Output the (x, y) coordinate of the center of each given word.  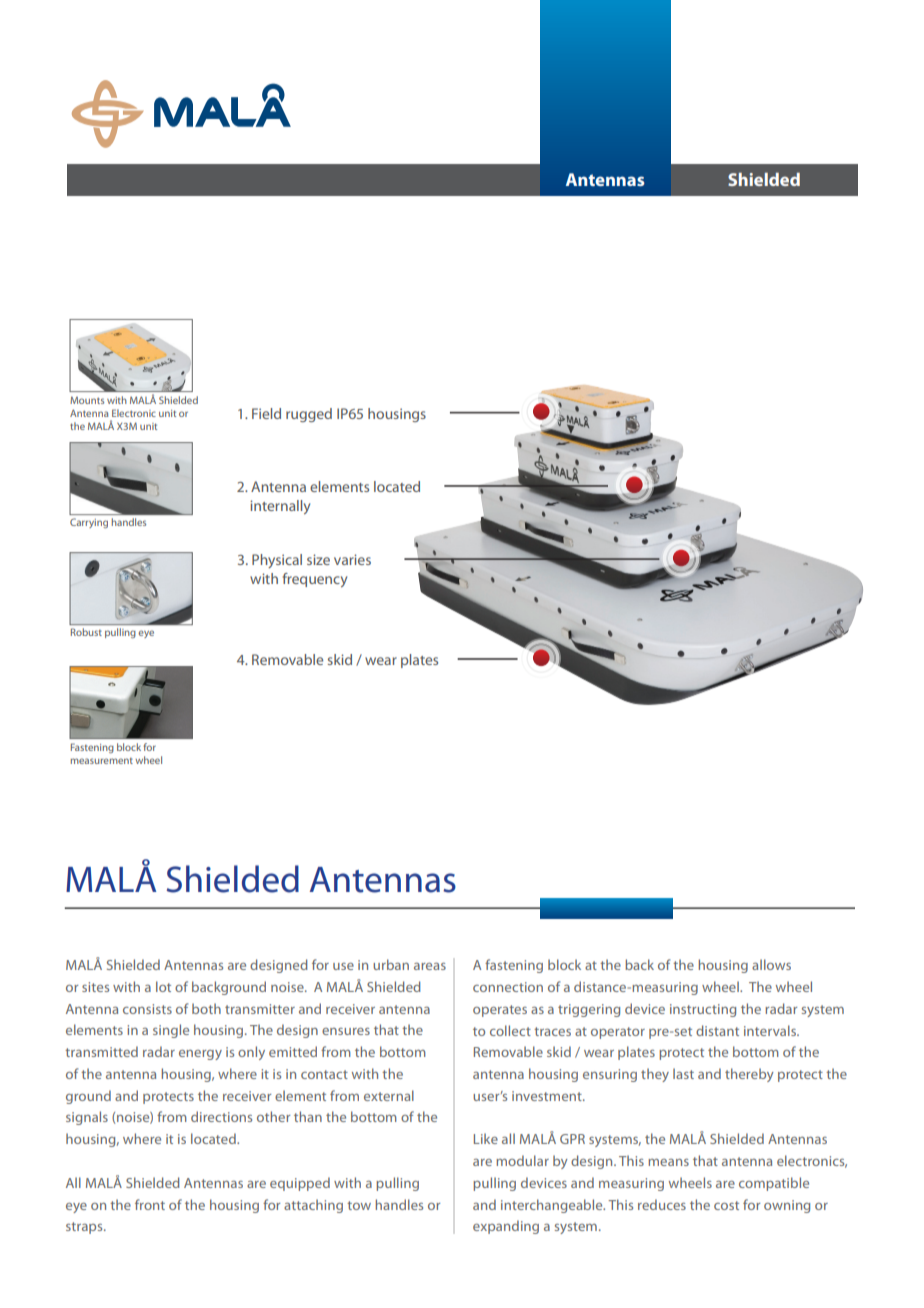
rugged (309, 415)
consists (147, 1009)
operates (500, 1011)
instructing (703, 1010)
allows (771, 964)
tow (359, 1205)
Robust (86, 632)
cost (726, 1205)
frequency (315, 580)
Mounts (87, 400)
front (150, 1204)
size (318, 559)
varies (352, 559)
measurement (101, 761)
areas (430, 966)
